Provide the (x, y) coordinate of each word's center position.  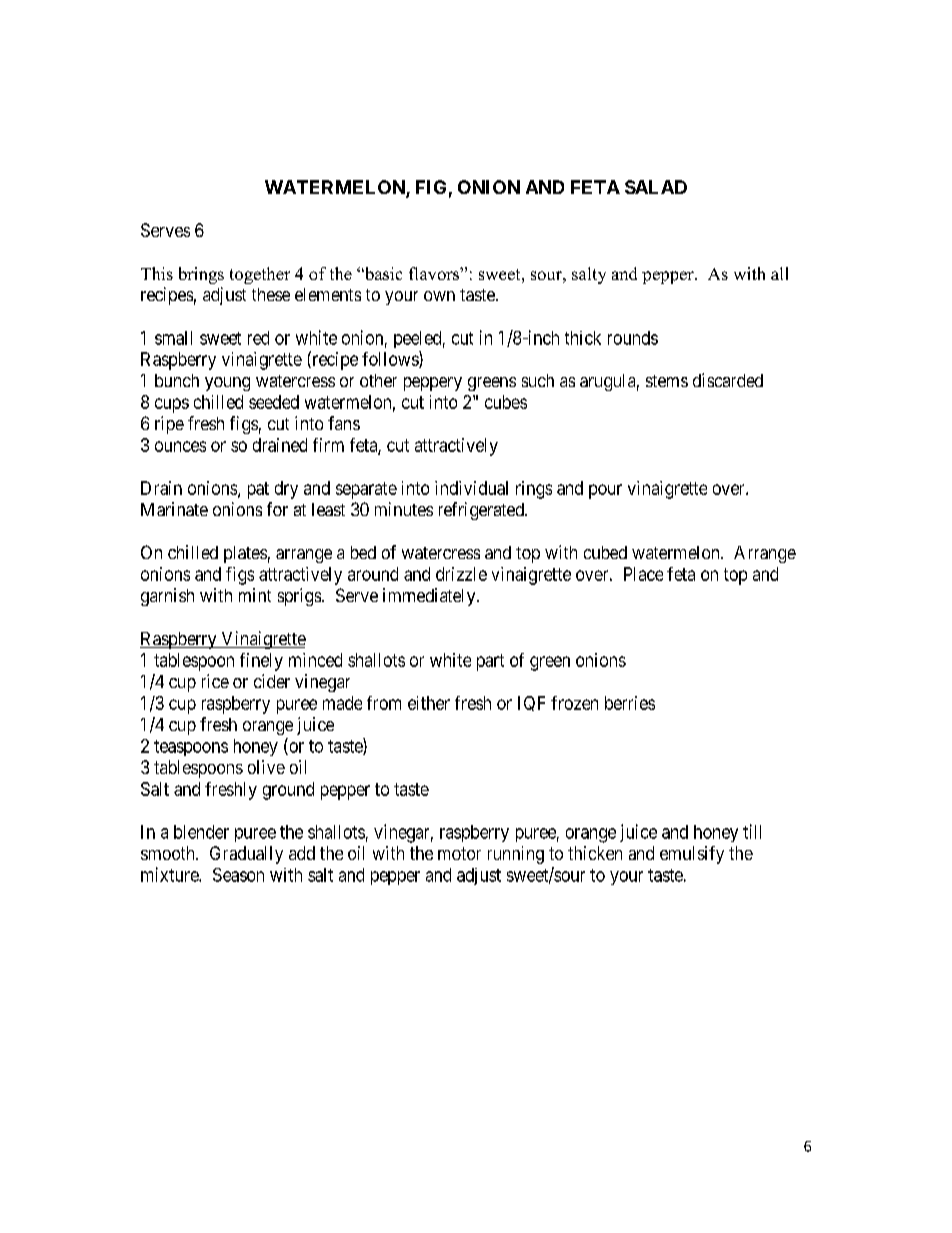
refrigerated (482, 511)
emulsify (692, 855)
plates (245, 554)
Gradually (246, 855)
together (260, 275)
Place (643, 574)
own (439, 296)
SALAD (656, 187)
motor (459, 853)
